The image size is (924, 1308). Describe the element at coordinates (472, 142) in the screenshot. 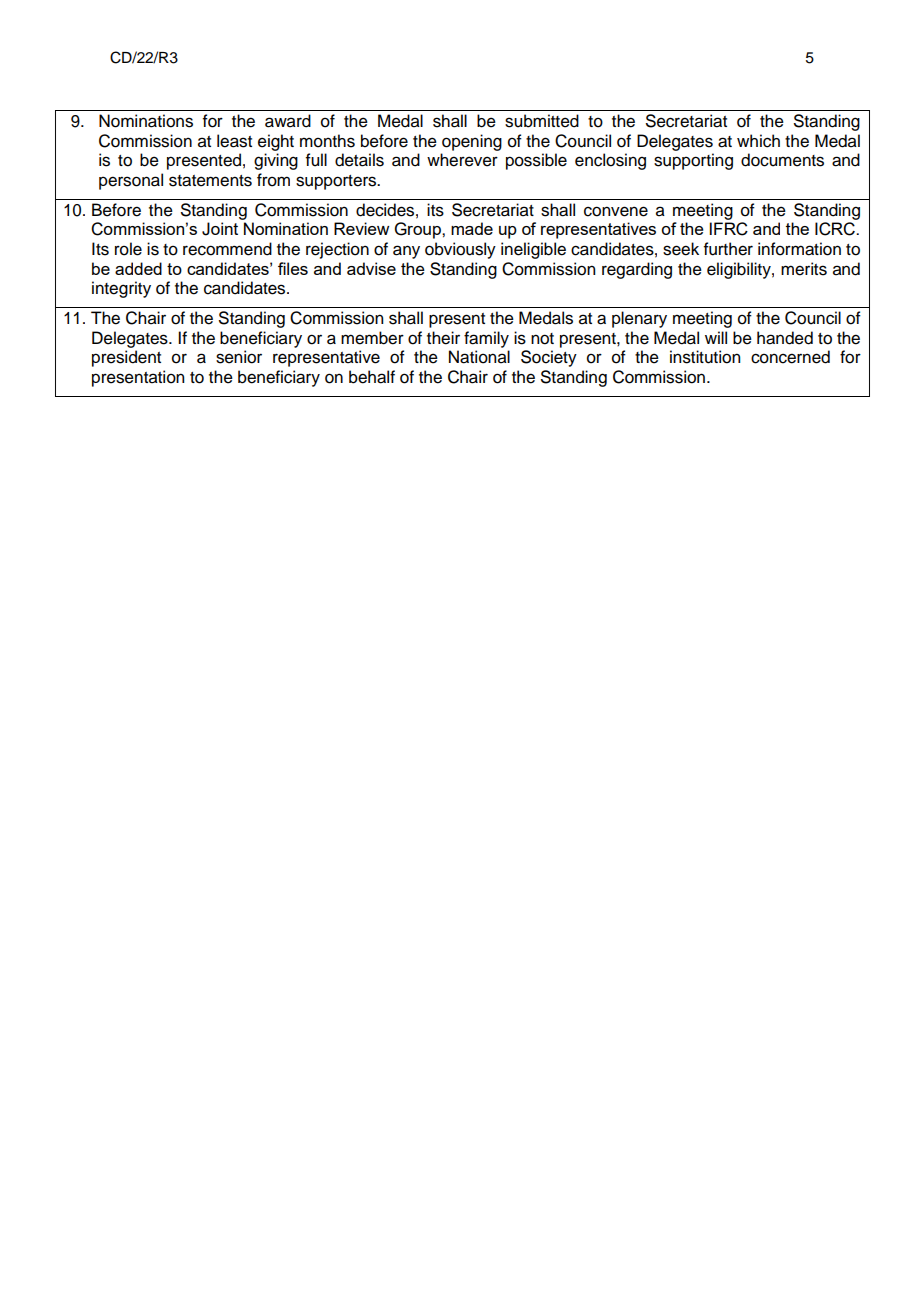

I see `opening` at that location.
